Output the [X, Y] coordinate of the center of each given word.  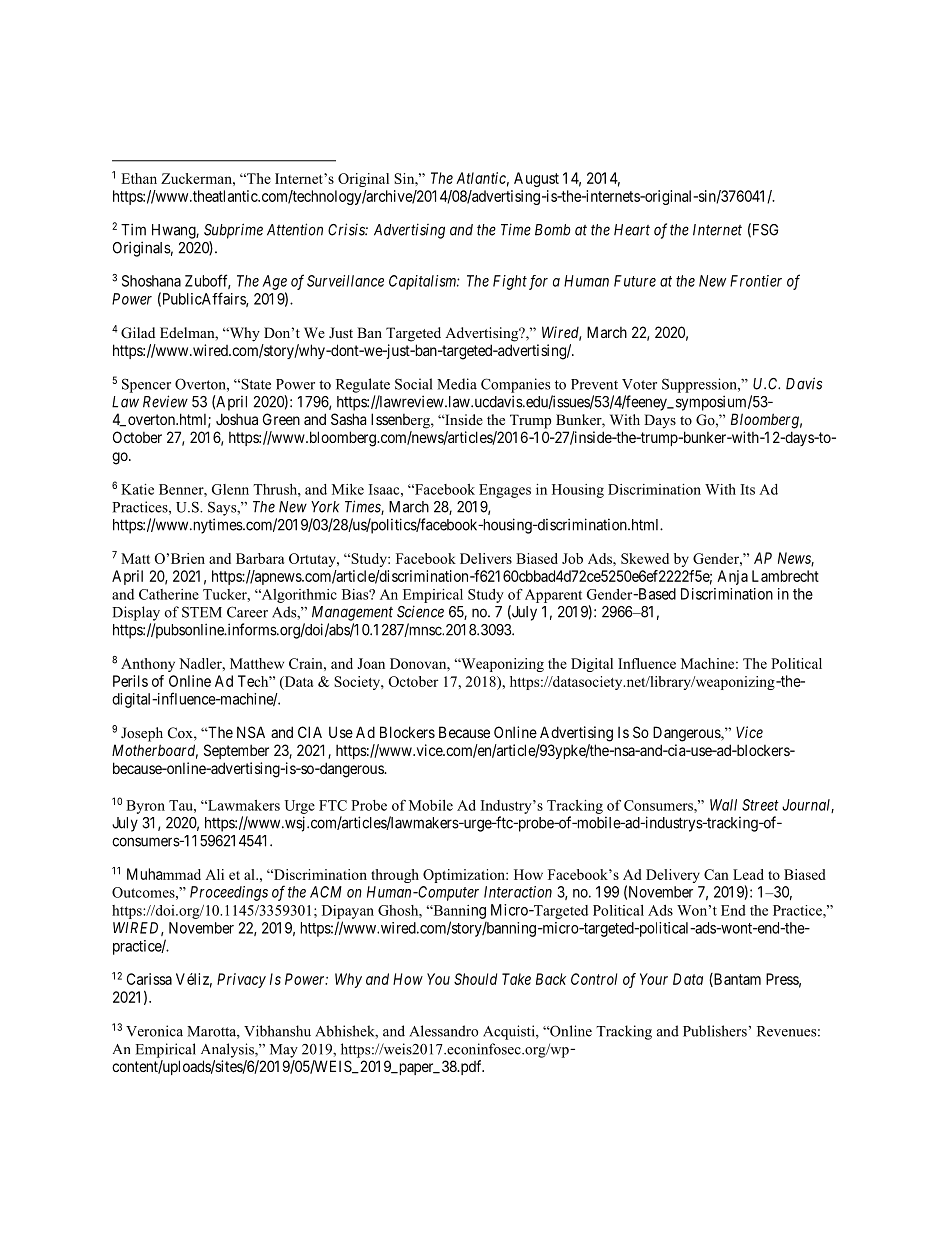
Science [420, 611]
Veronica [154, 1031]
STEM [202, 612]
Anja [732, 577]
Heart [632, 230]
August [536, 179]
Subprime [233, 231]
